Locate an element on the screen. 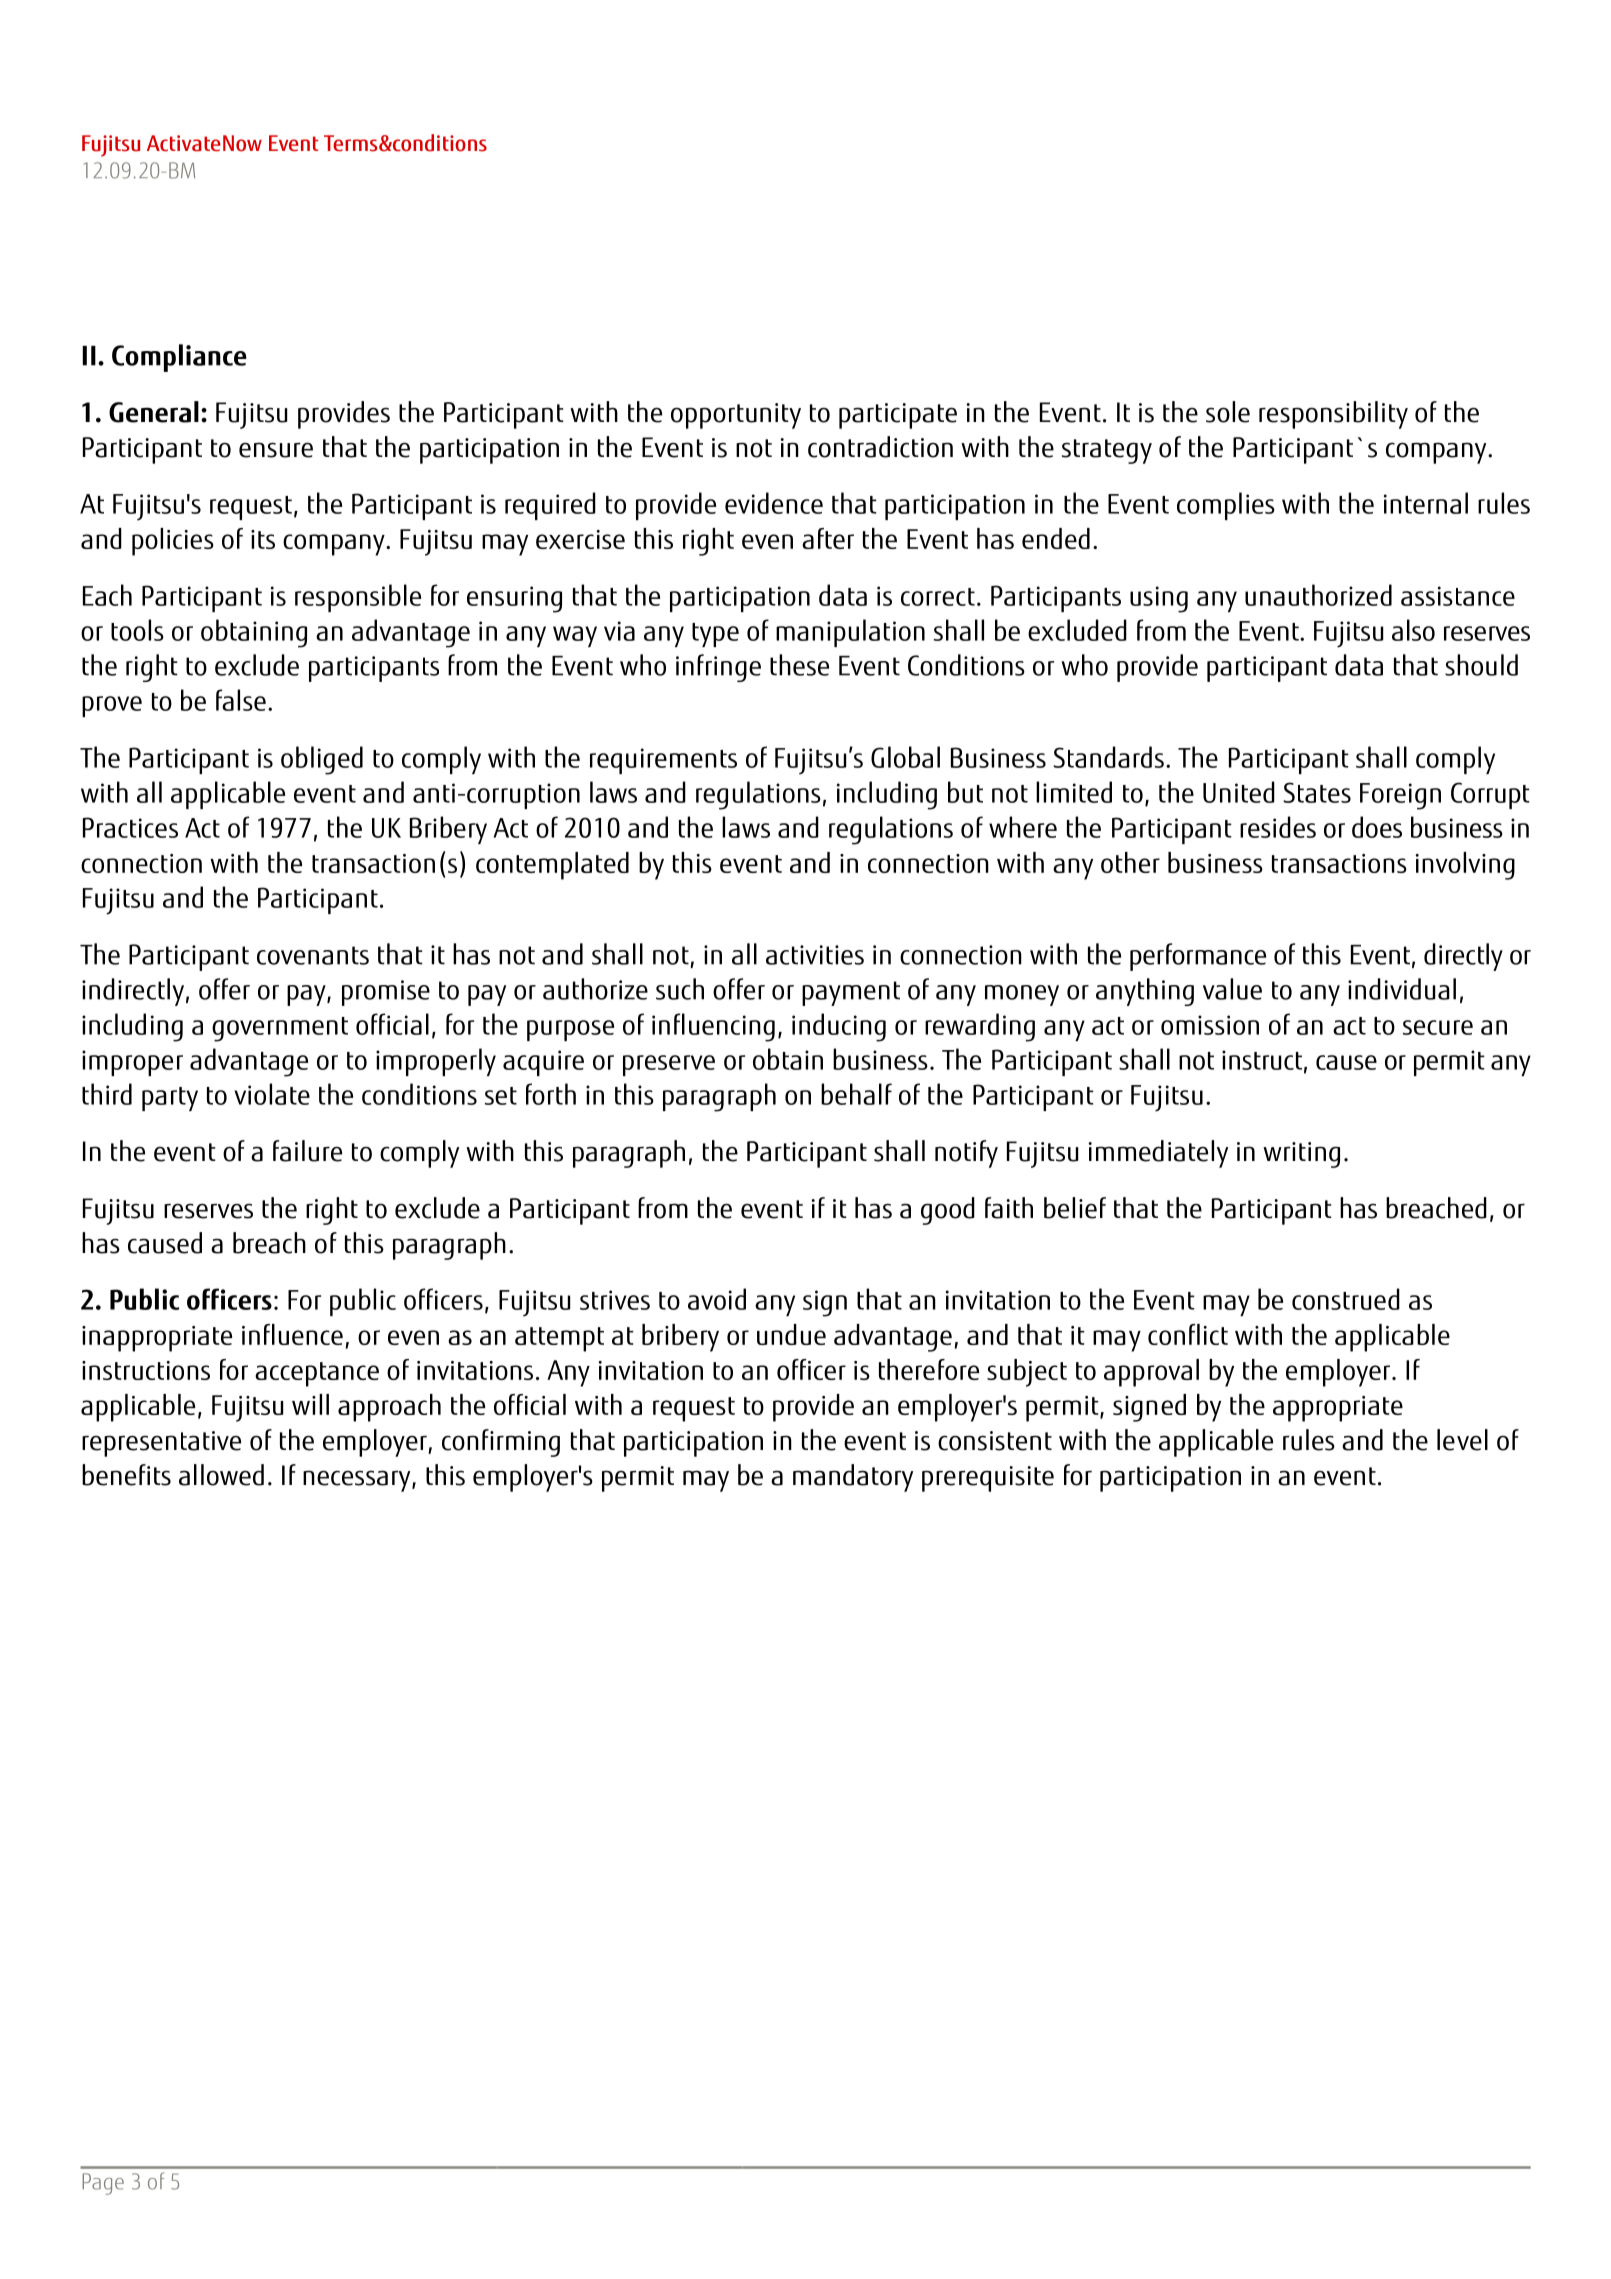 This screenshot has height=2279, width=1611. responsibility is located at coordinates (1333, 415).
